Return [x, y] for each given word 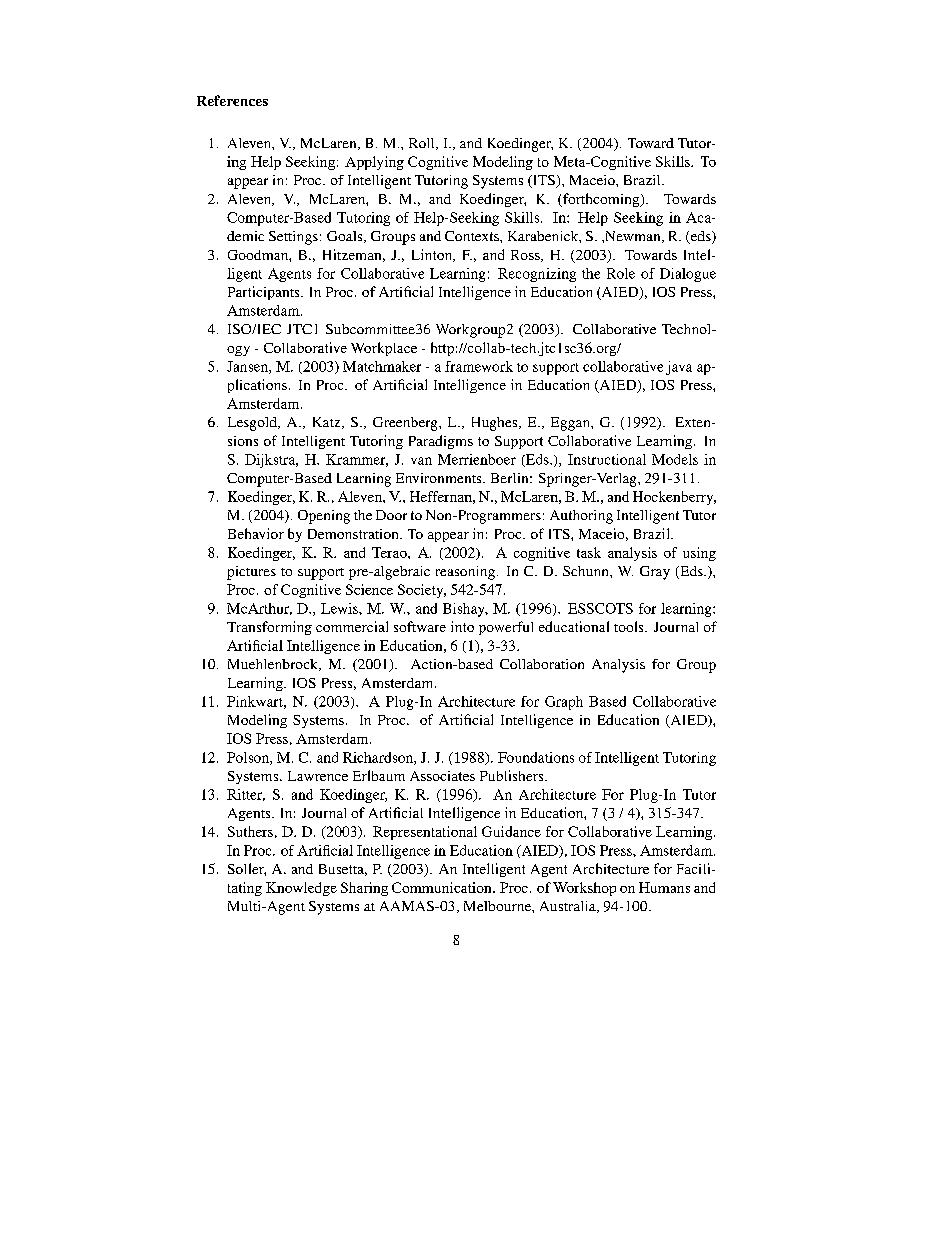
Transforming [269, 628]
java [679, 368]
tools [630, 626]
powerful [506, 628]
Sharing [364, 889]
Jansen [248, 367]
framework [479, 366]
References [232, 100]
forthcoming [601, 200]
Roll [423, 144]
